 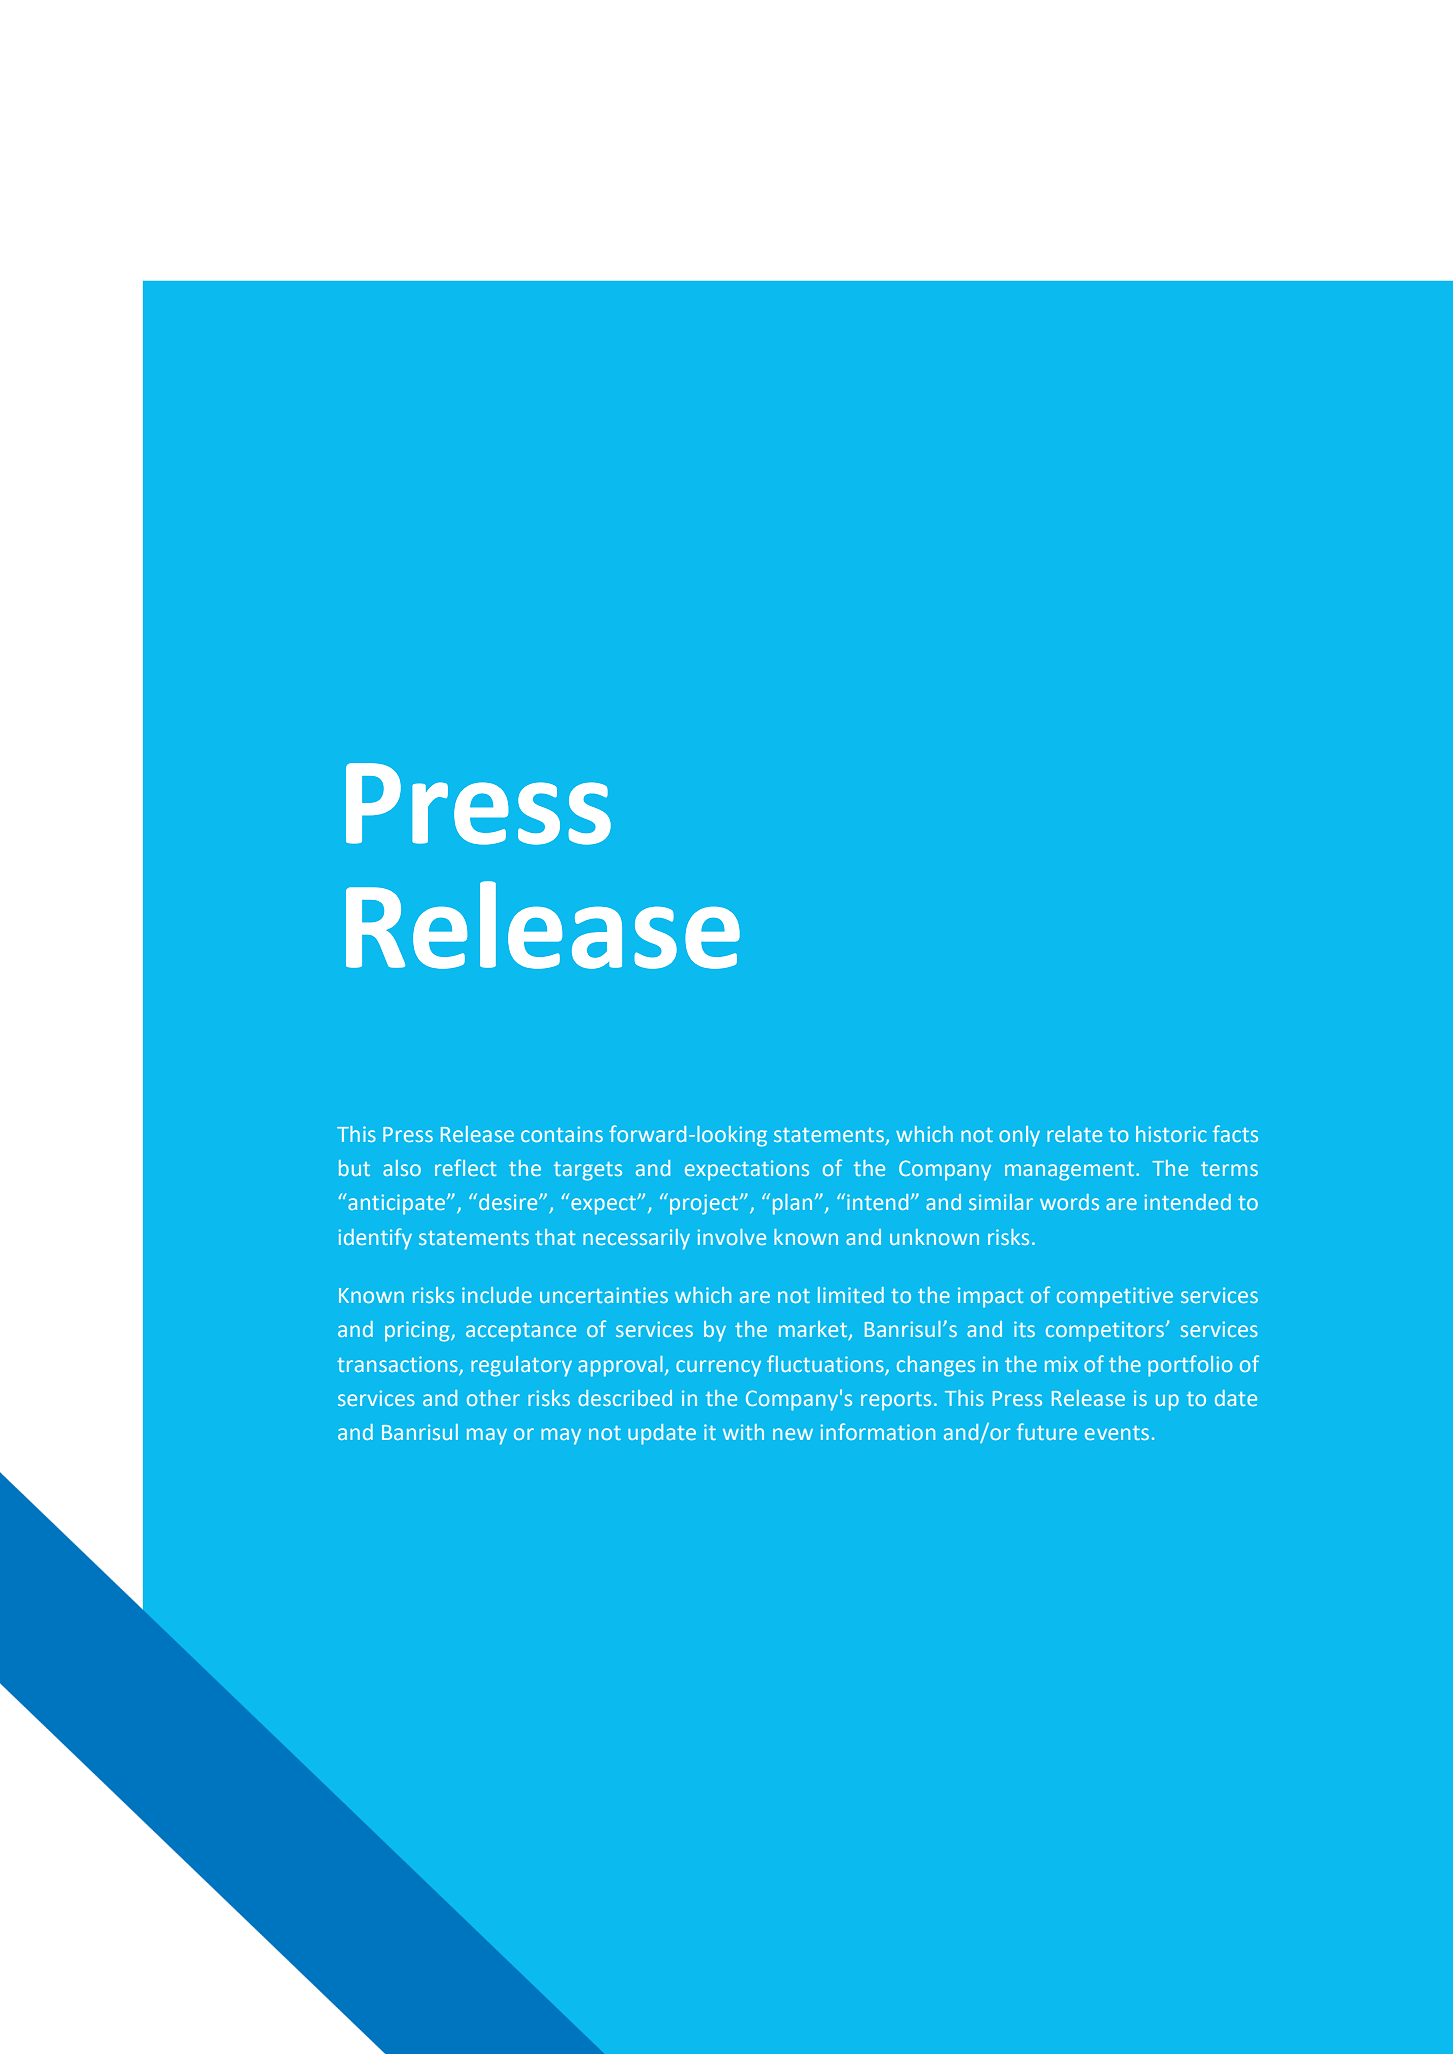 I want to click on involve, so click(x=732, y=1237).
